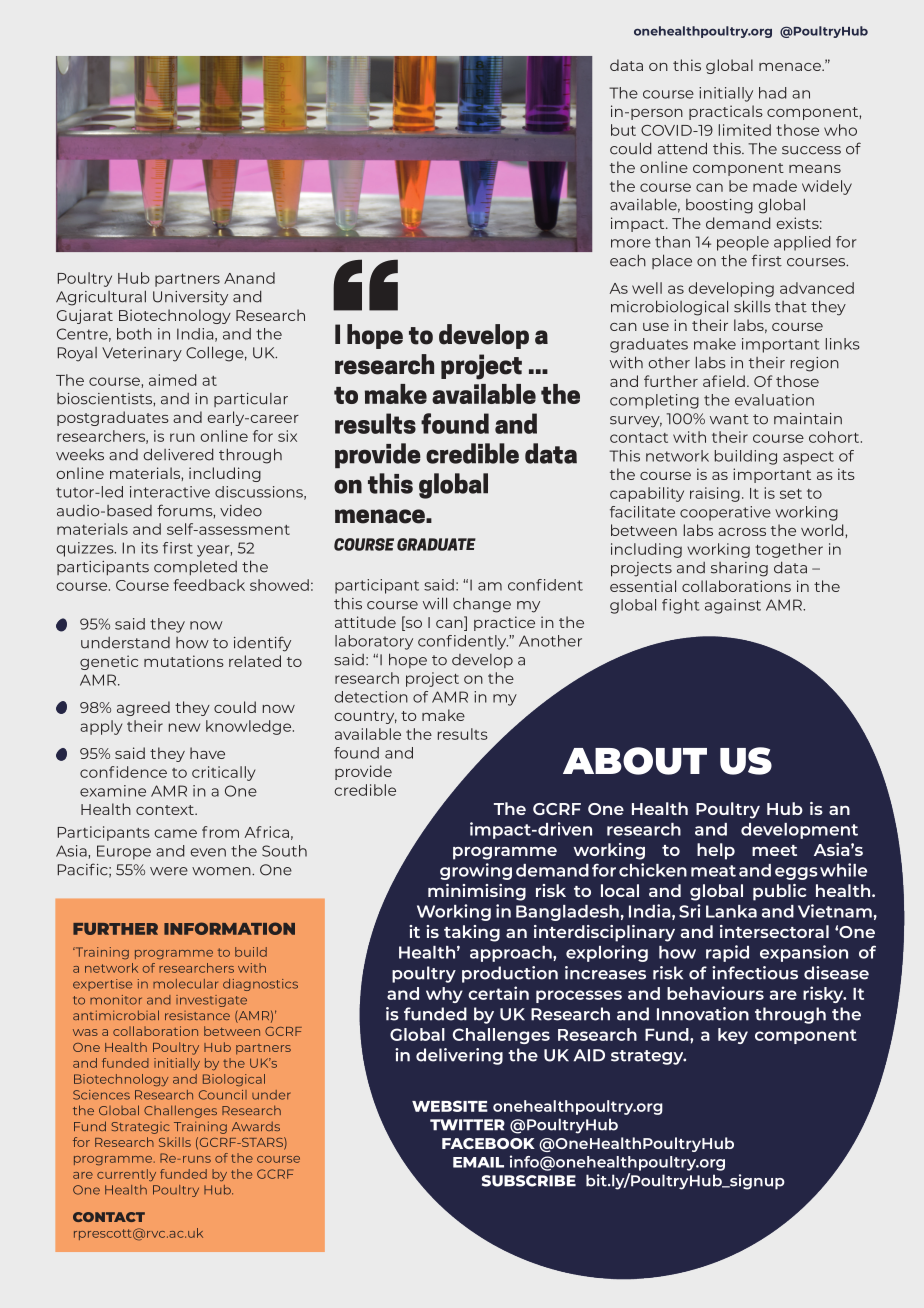 The width and height of the page is (924, 1308). What do you see at coordinates (733, 606) in the page?
I see `against` at bounding box center [733, 606].
